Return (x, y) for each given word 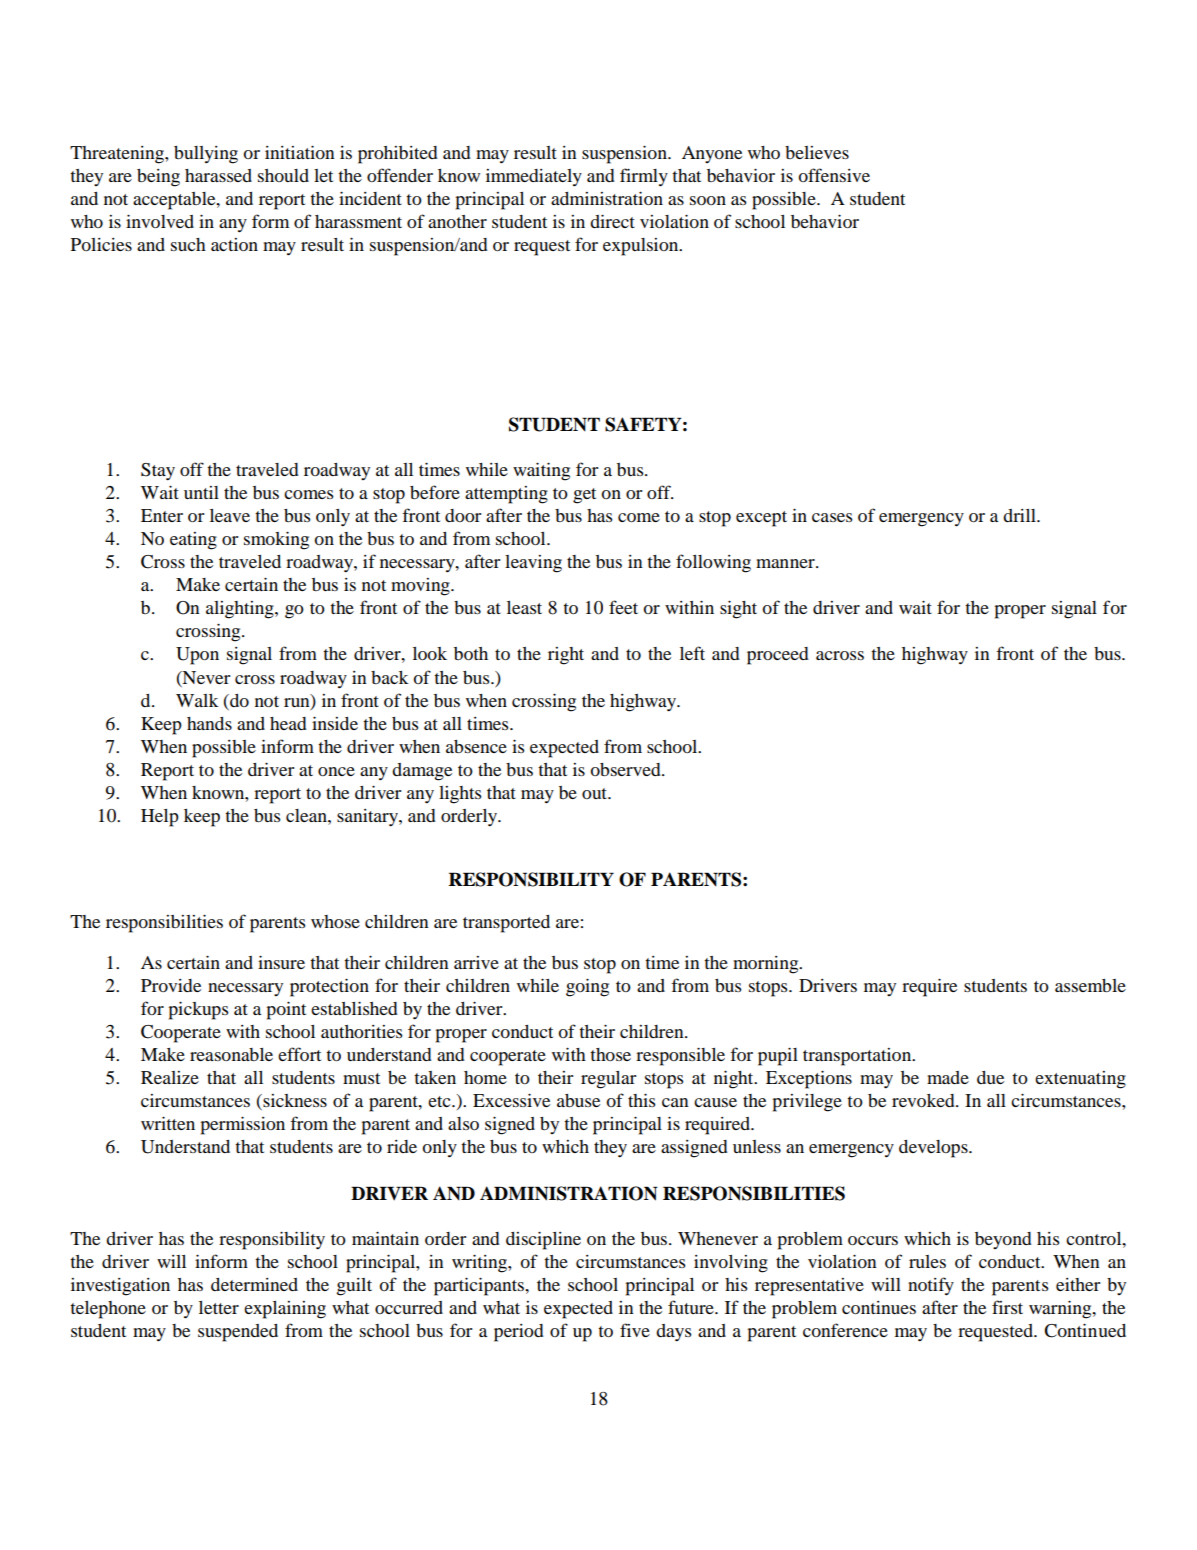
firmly (644, 177)
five (635, 1330)
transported (506, 924)
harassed (218, 175)
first (1007, 1307)
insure (281, 962)
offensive (834, 175)
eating (193, 541)
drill (1020, 515)
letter (219, 1307)
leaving (533, 564)
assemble (1090, 985)
